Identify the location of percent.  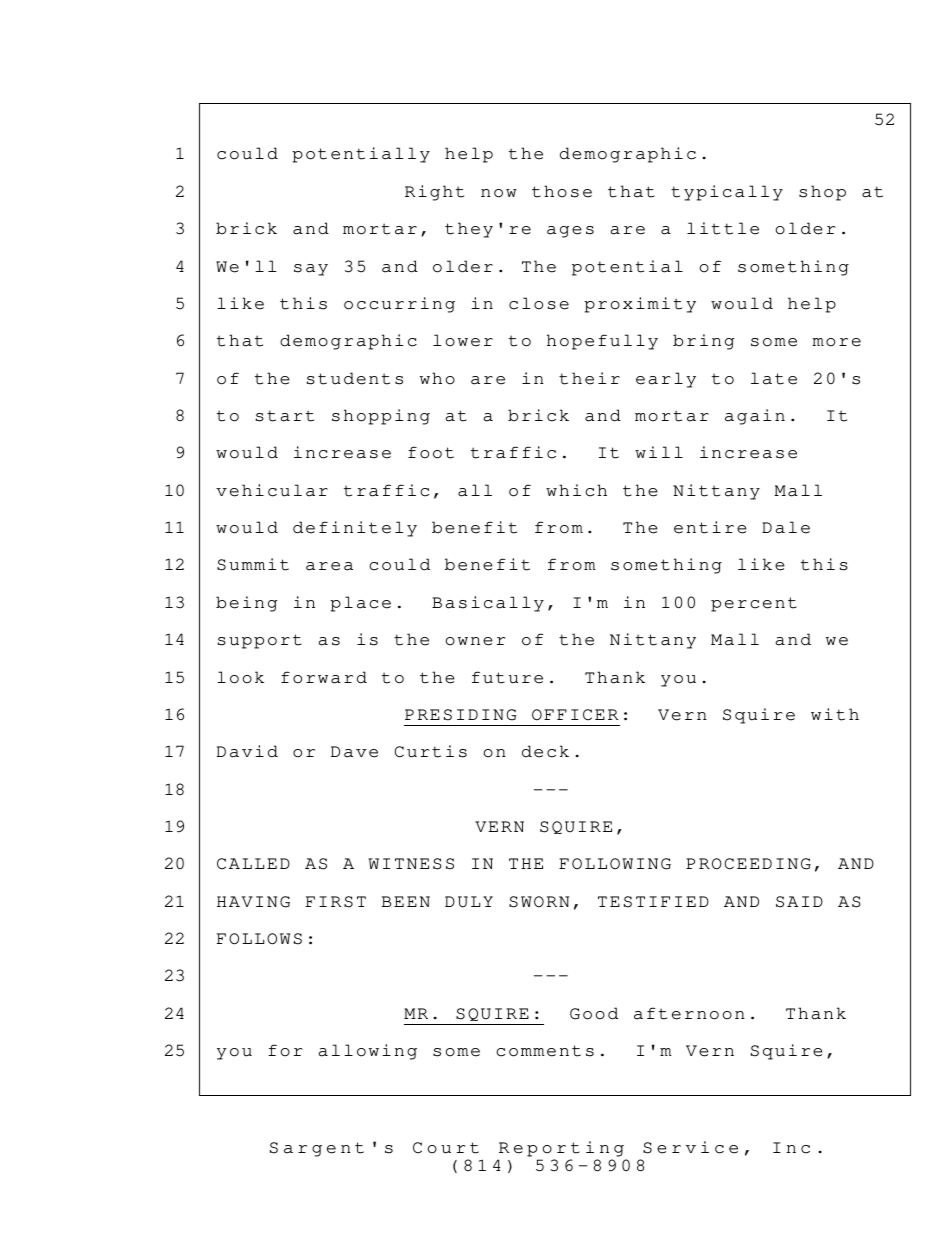
(754, 604).
